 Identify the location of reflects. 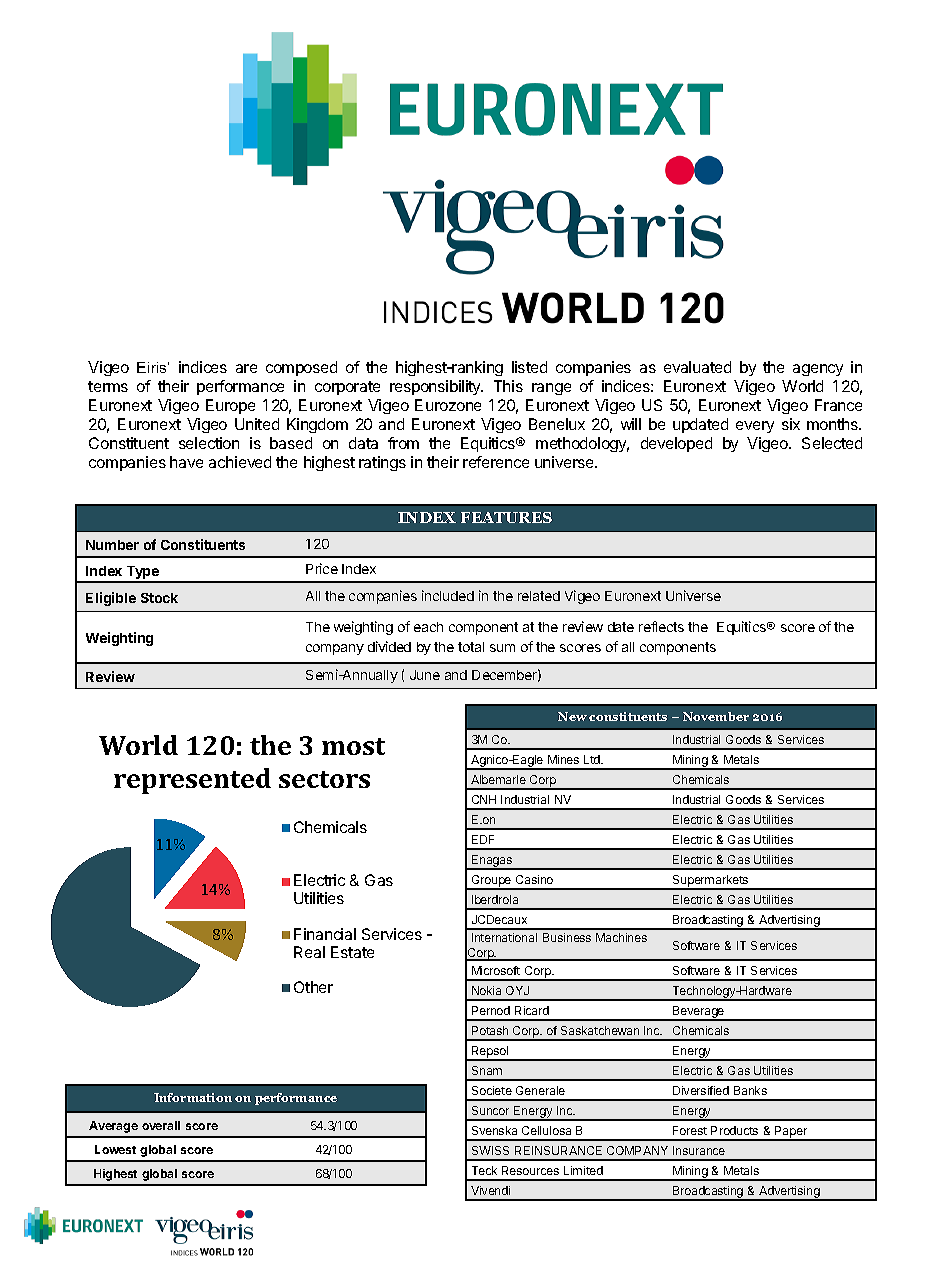
(661, 626).
